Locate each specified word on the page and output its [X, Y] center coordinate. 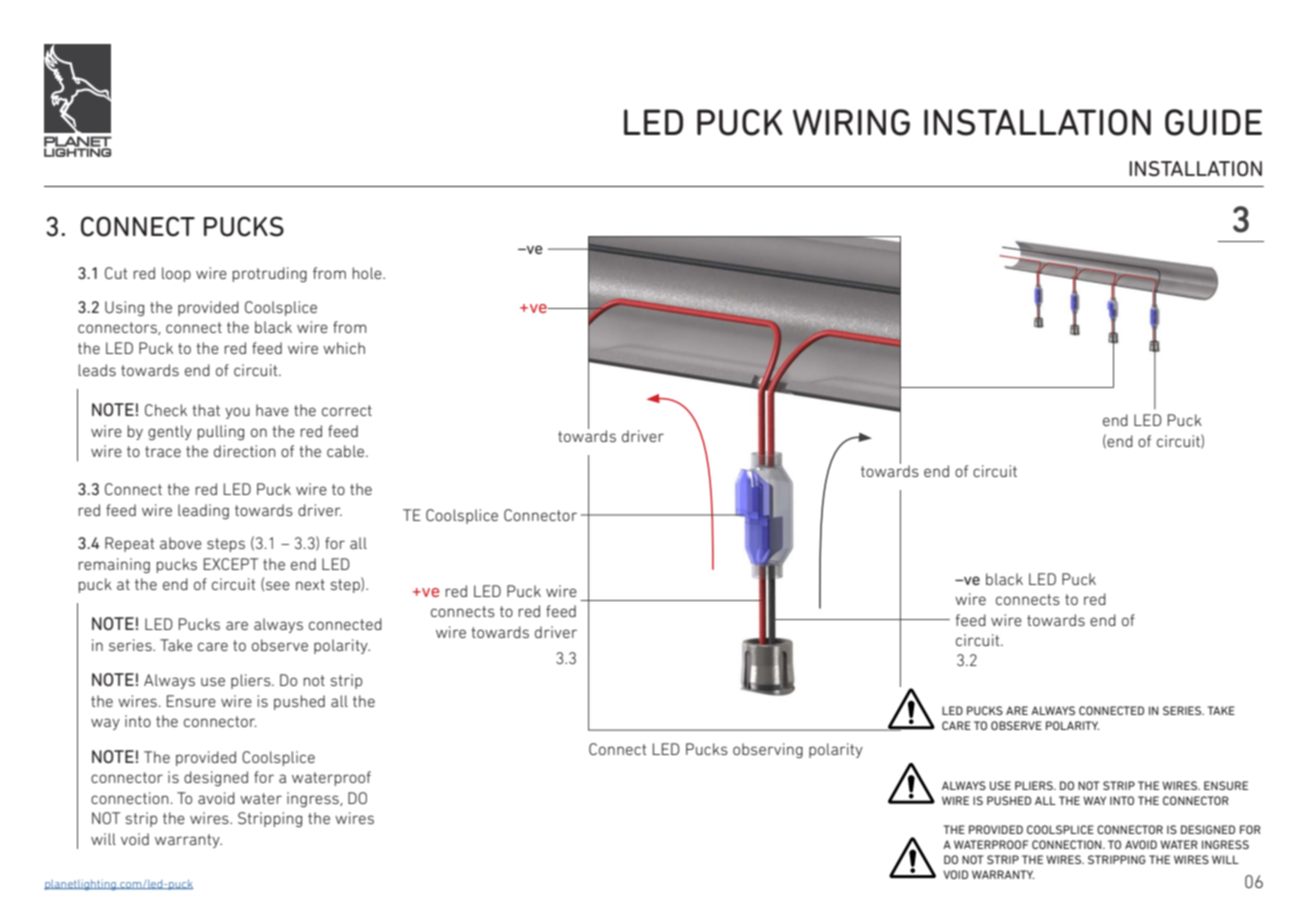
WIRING [851, 122]
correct [347, 410]
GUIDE [1213, 122]
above [181, 543]
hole [368, 273]
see [278, 585]
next [310, 584]
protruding [270, 274]
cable [347, 451]
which [344, 348]
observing [768, 750]
